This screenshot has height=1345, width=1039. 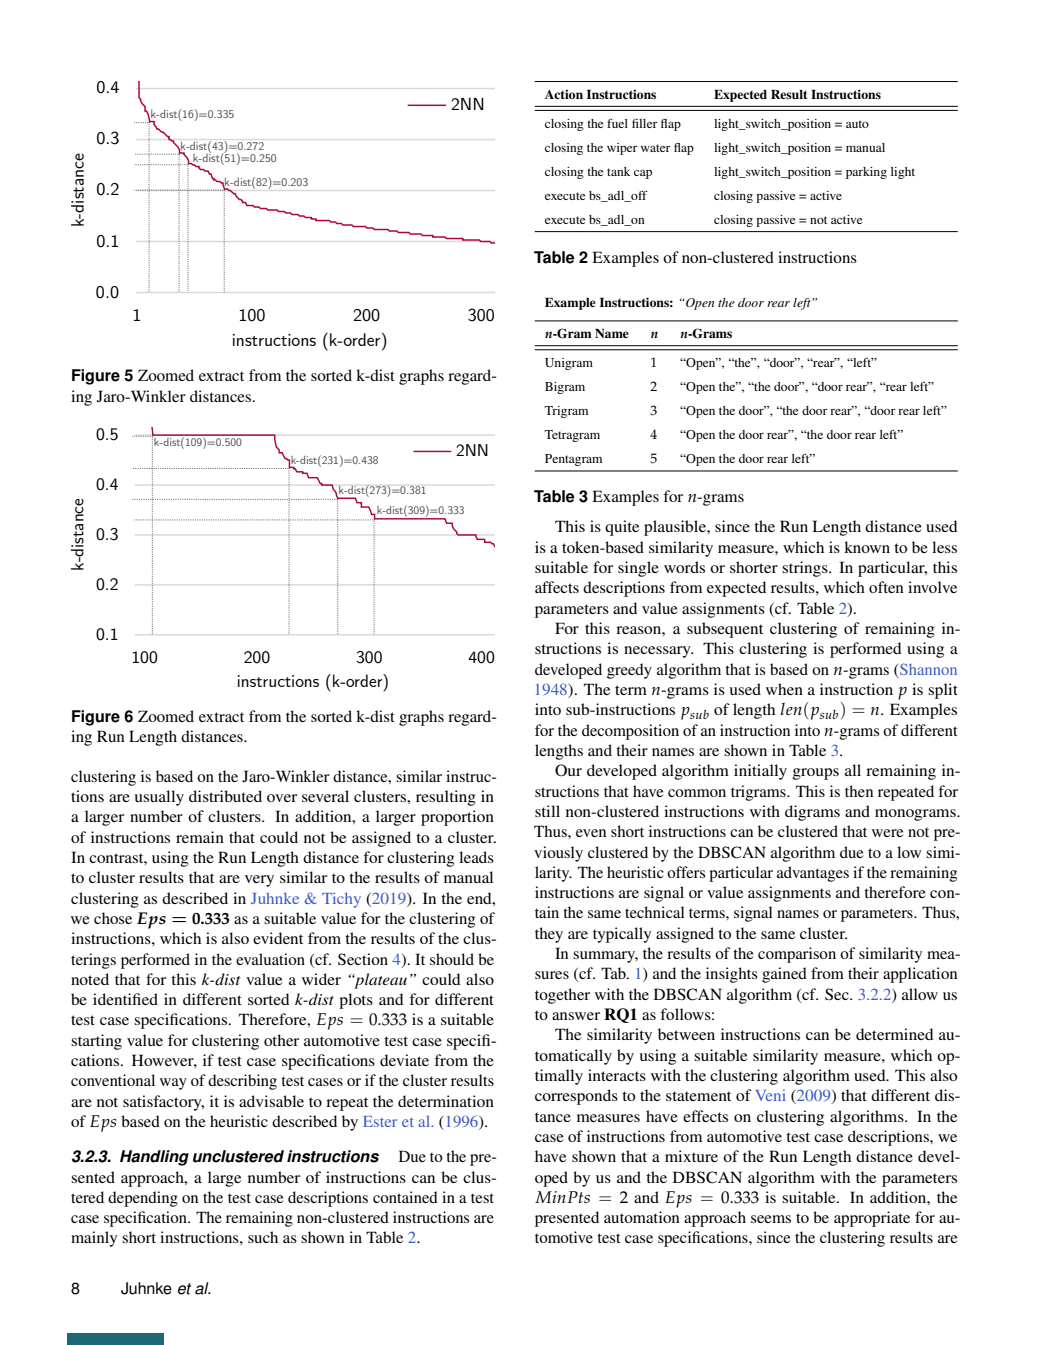 What do you see at coordinates (154, 1158) in the screenshot?
I see `Handling` at bounding box center [154, 1158].
